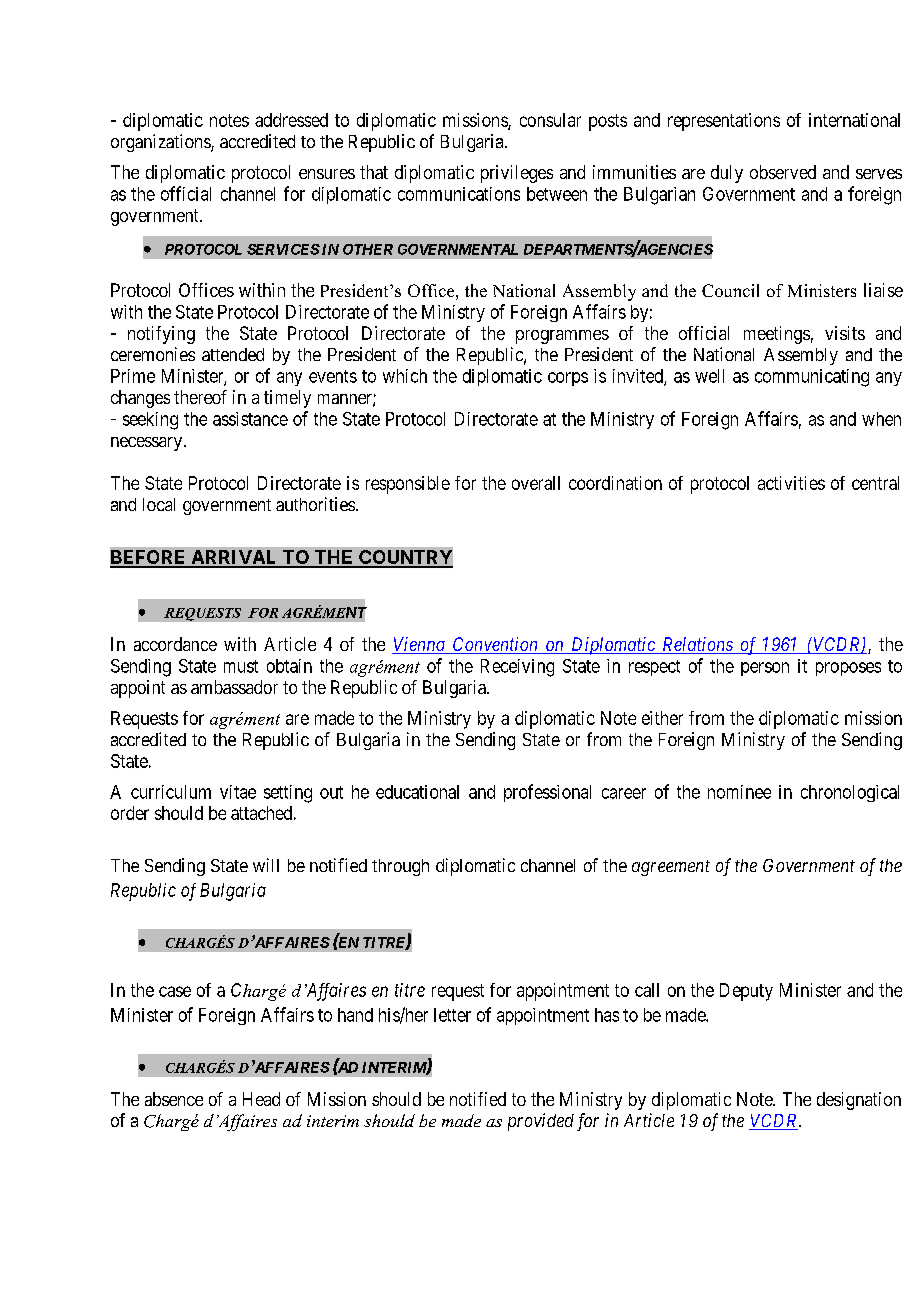 The image size is (924, 1308). I want to click on assistance, so click(250, 419).
